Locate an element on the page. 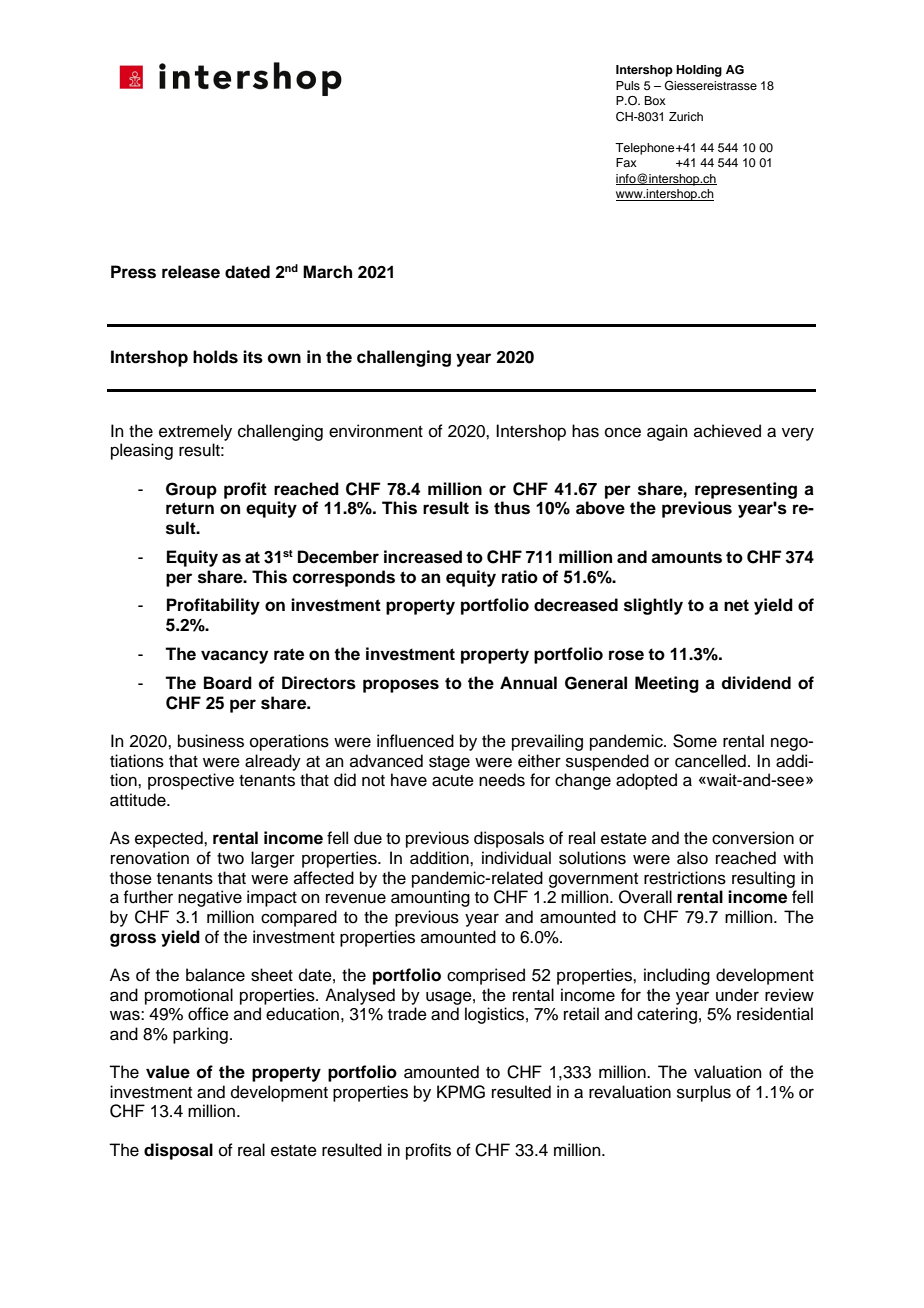 The image size is (924, 1308). Zurich is located at coordinates (686, 116).
